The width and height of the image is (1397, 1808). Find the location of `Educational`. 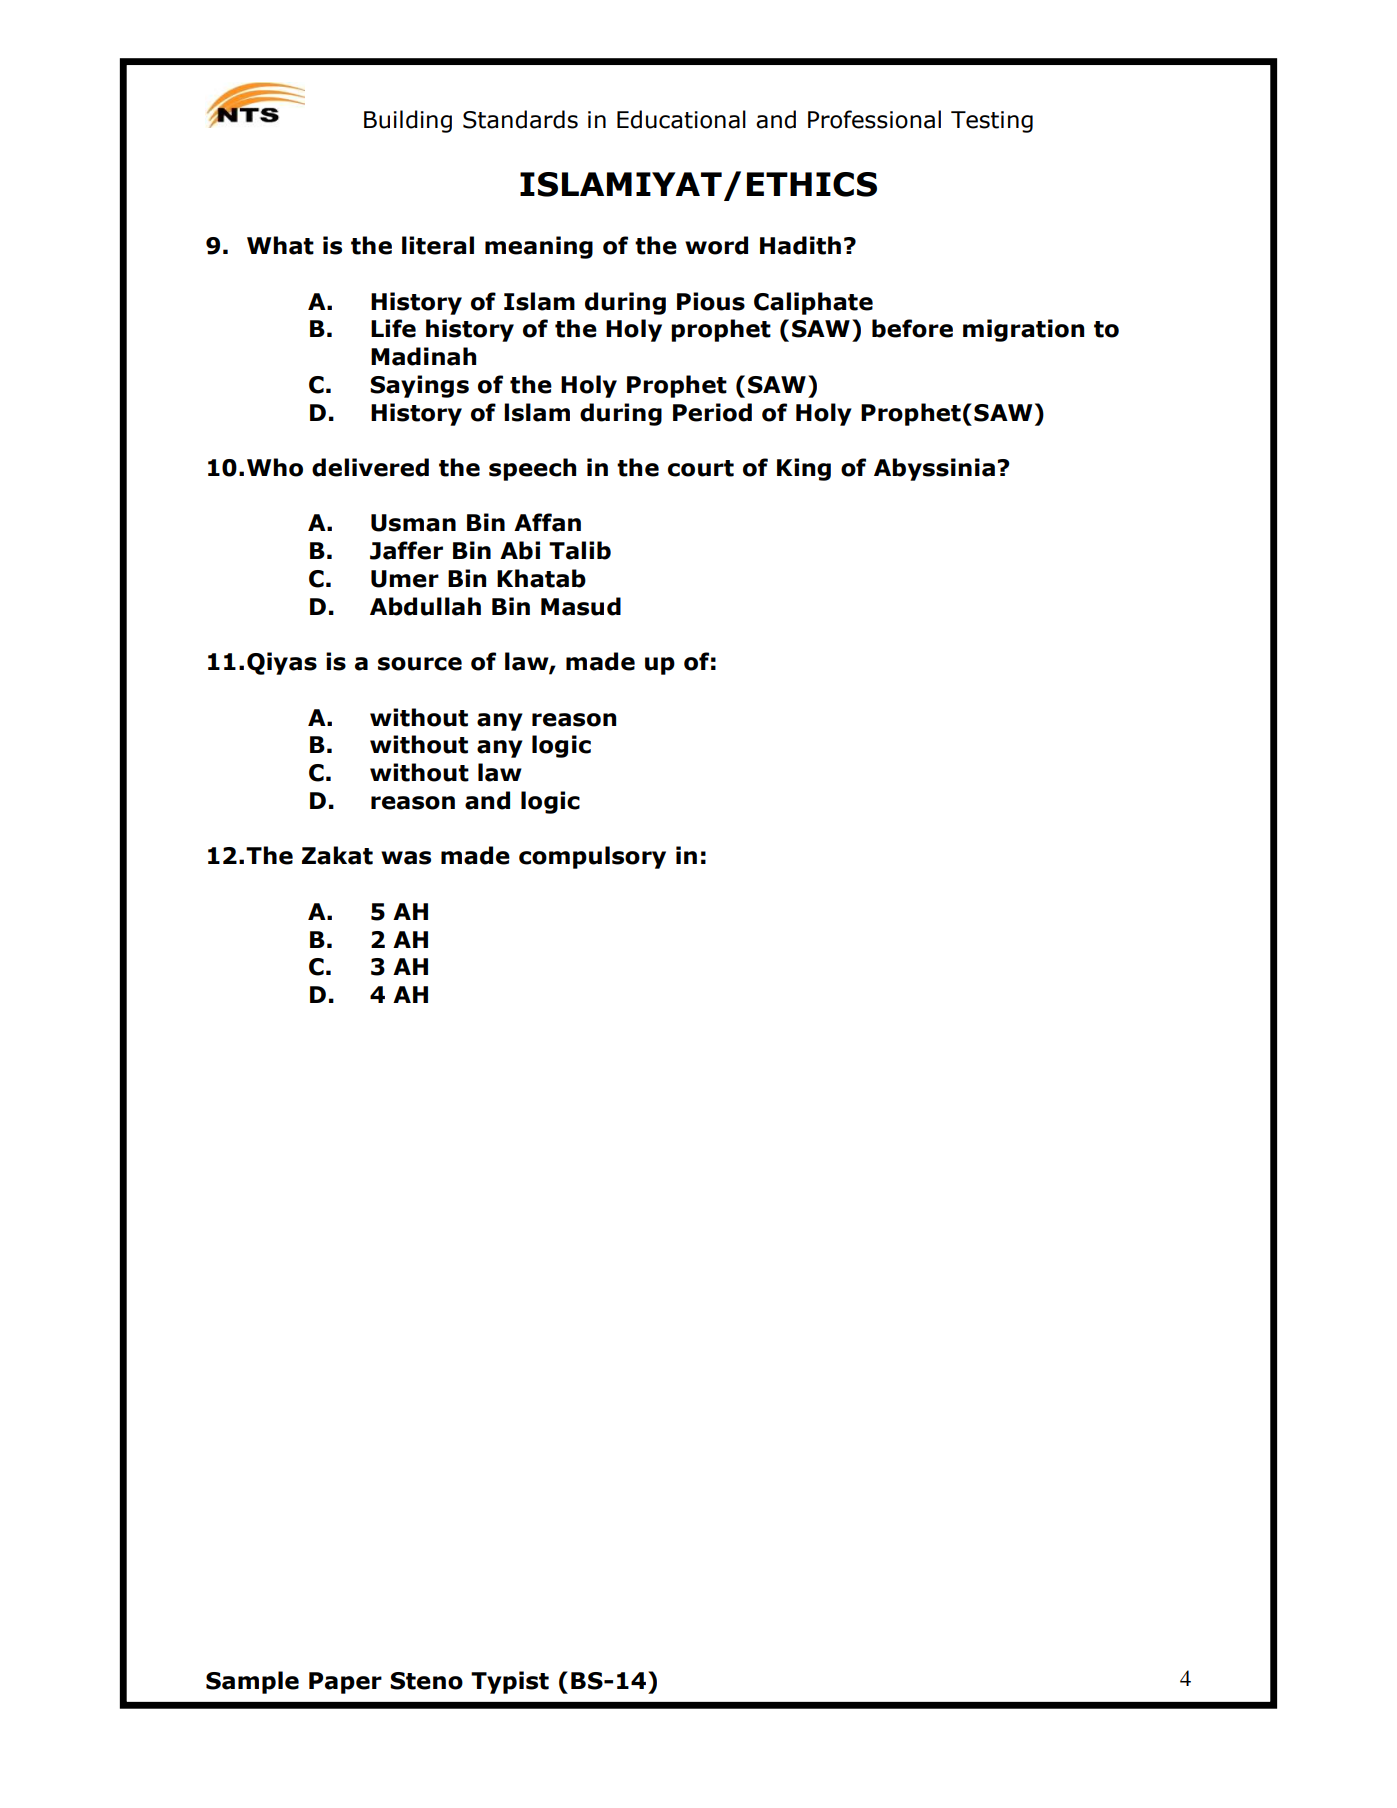

Educational is located at coordinates (681, 119).
